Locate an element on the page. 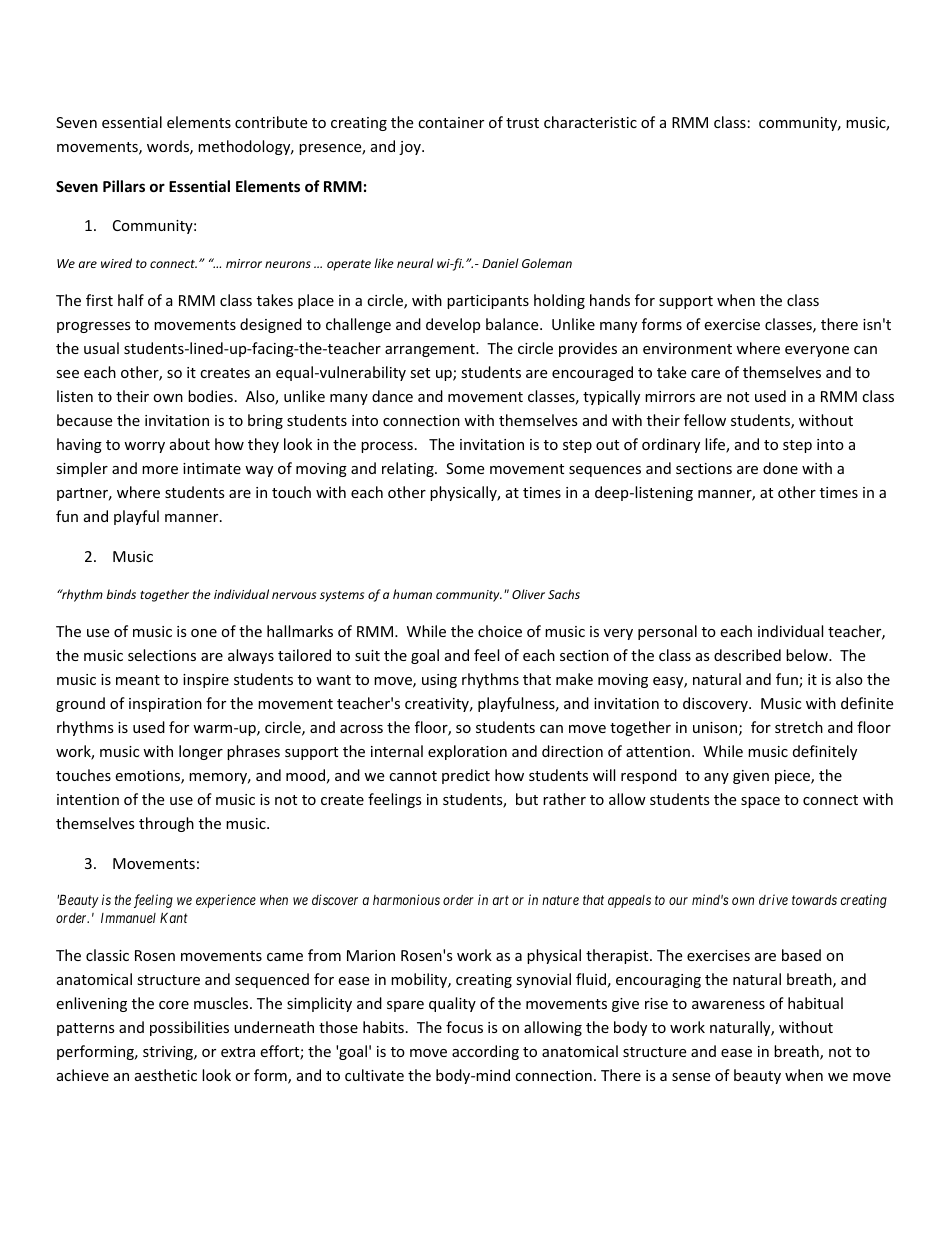 Image resolution: width=952 pixels, height=1233 pixels. characteristic is located at coordinates (590, 122).
